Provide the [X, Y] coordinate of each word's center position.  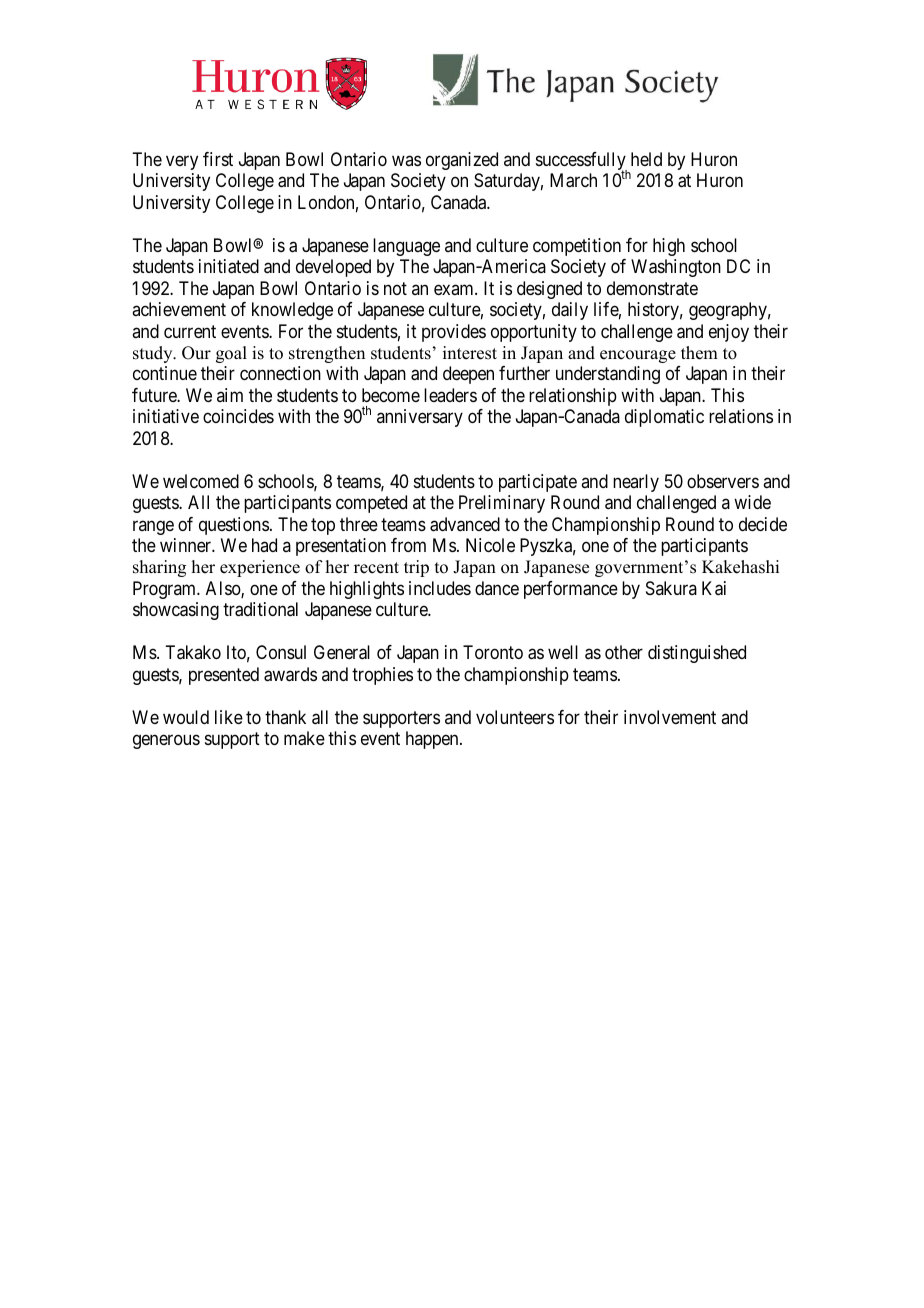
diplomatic [664, 418]
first [218, 159]
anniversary [420, 418]
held [646, 159]
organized [462, 161]
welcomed [201, 481]
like [229, 717]
